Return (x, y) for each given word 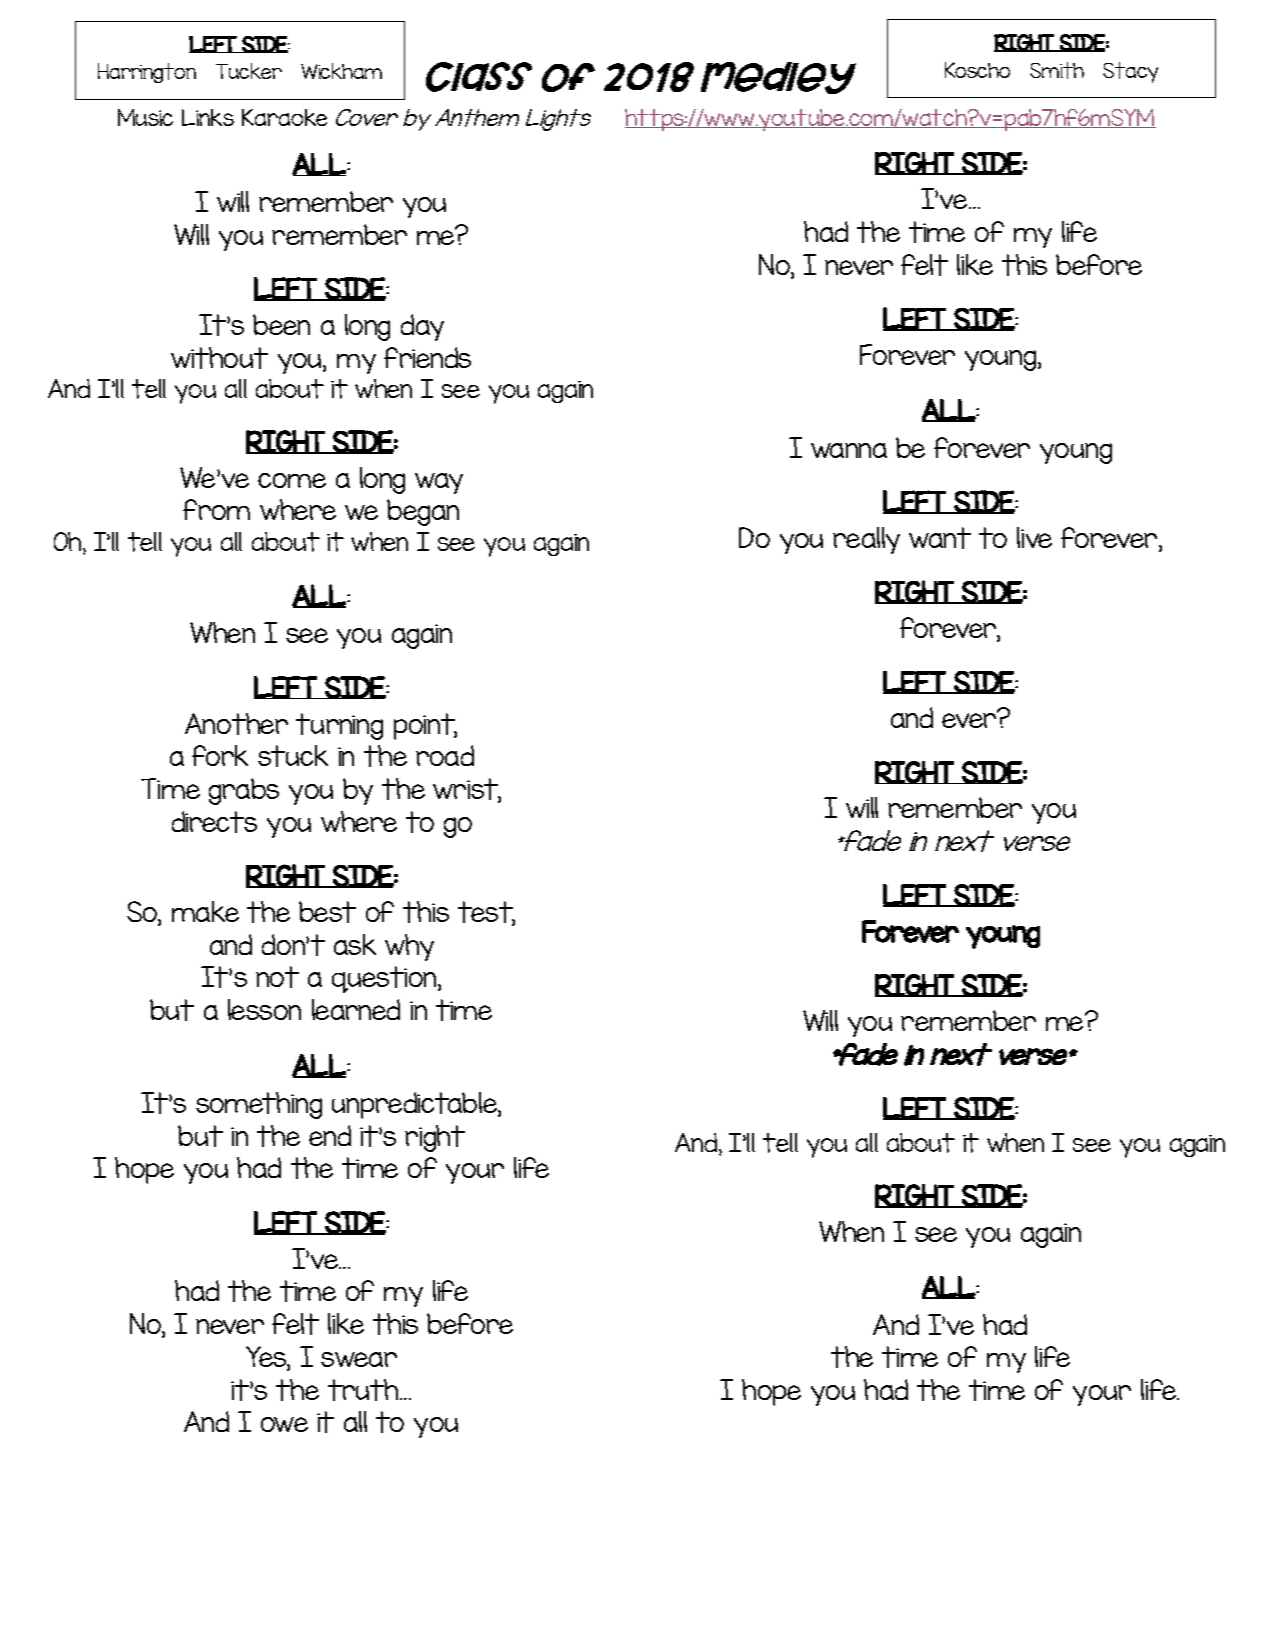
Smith (1057, 70)
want (940, 538)
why (409, 947)
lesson (264, 1009)
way (439, 483)
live (1034, 537)
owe (284, 1424)
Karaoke (284, 117)
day (422, 327)
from (216, 509)
